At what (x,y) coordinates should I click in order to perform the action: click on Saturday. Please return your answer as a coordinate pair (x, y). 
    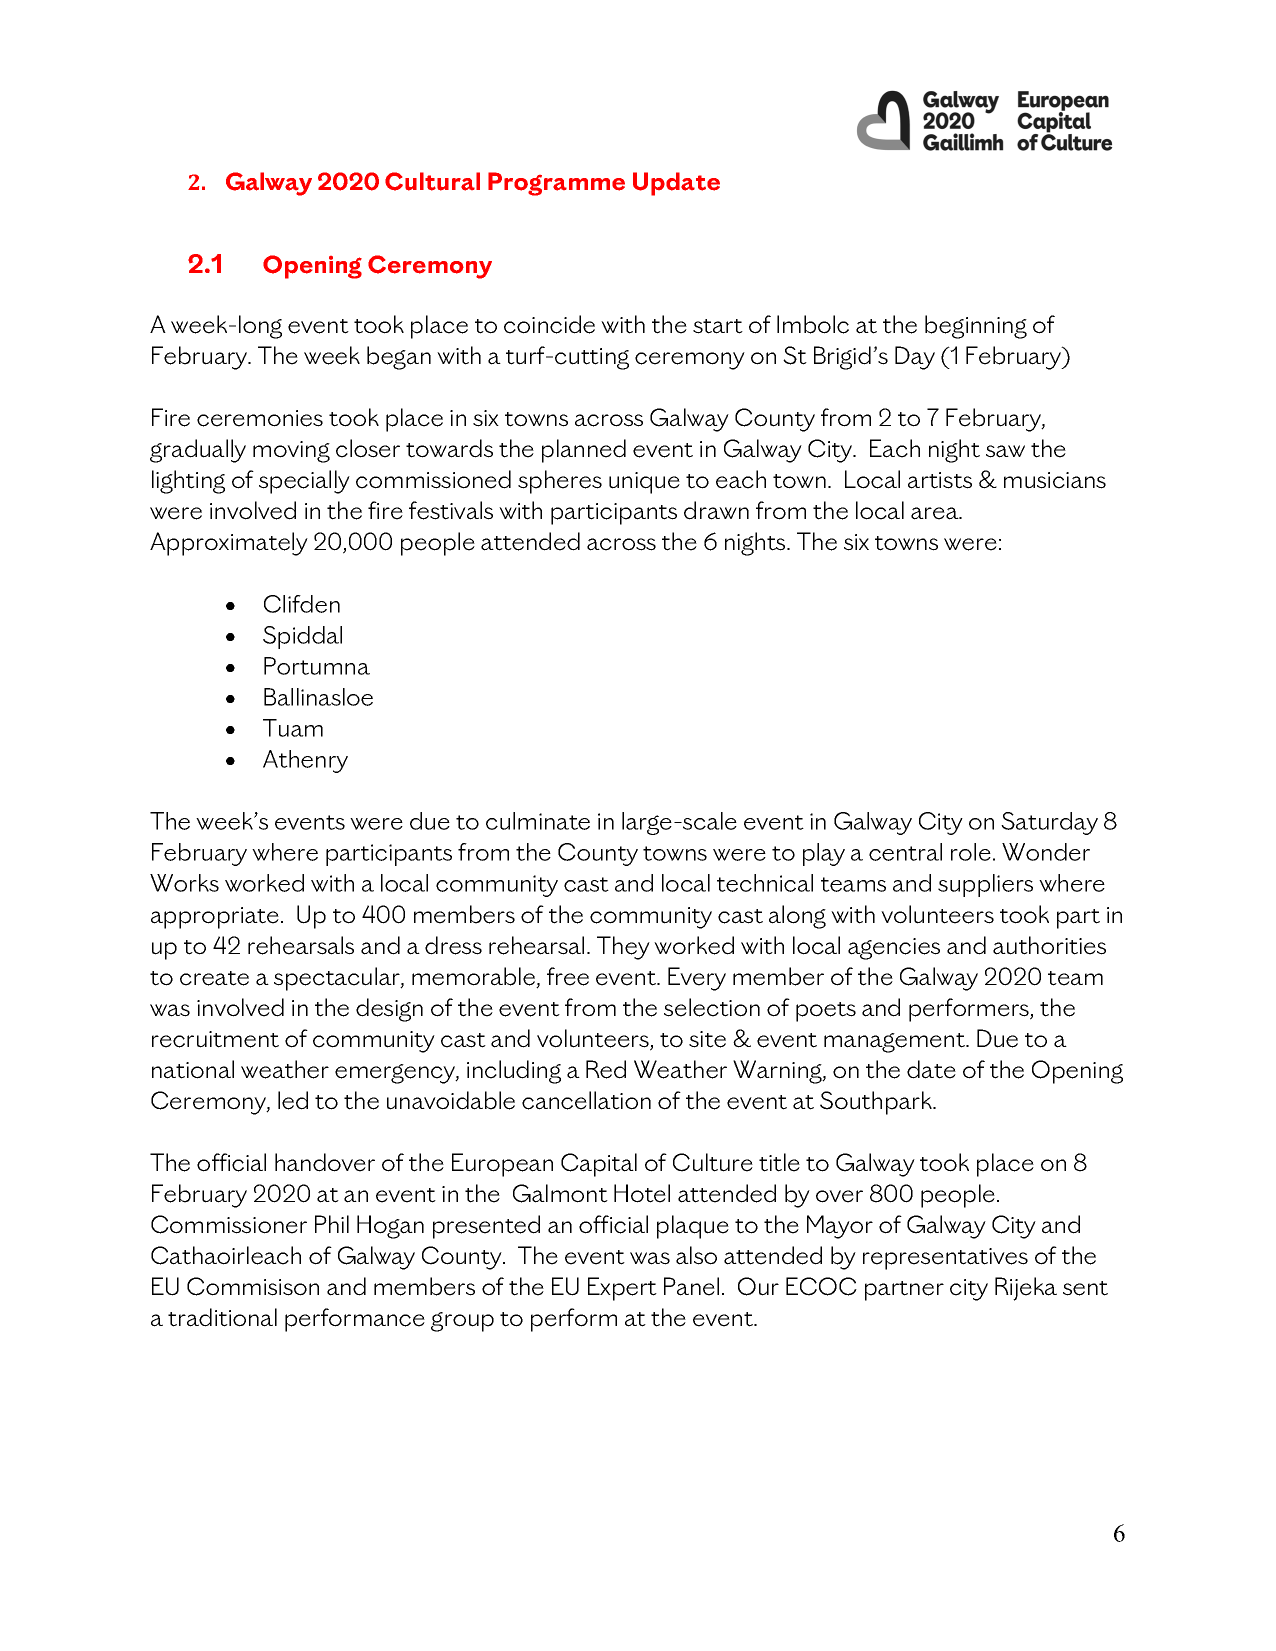
    Looking at the image, I should click on (1049, 823).
